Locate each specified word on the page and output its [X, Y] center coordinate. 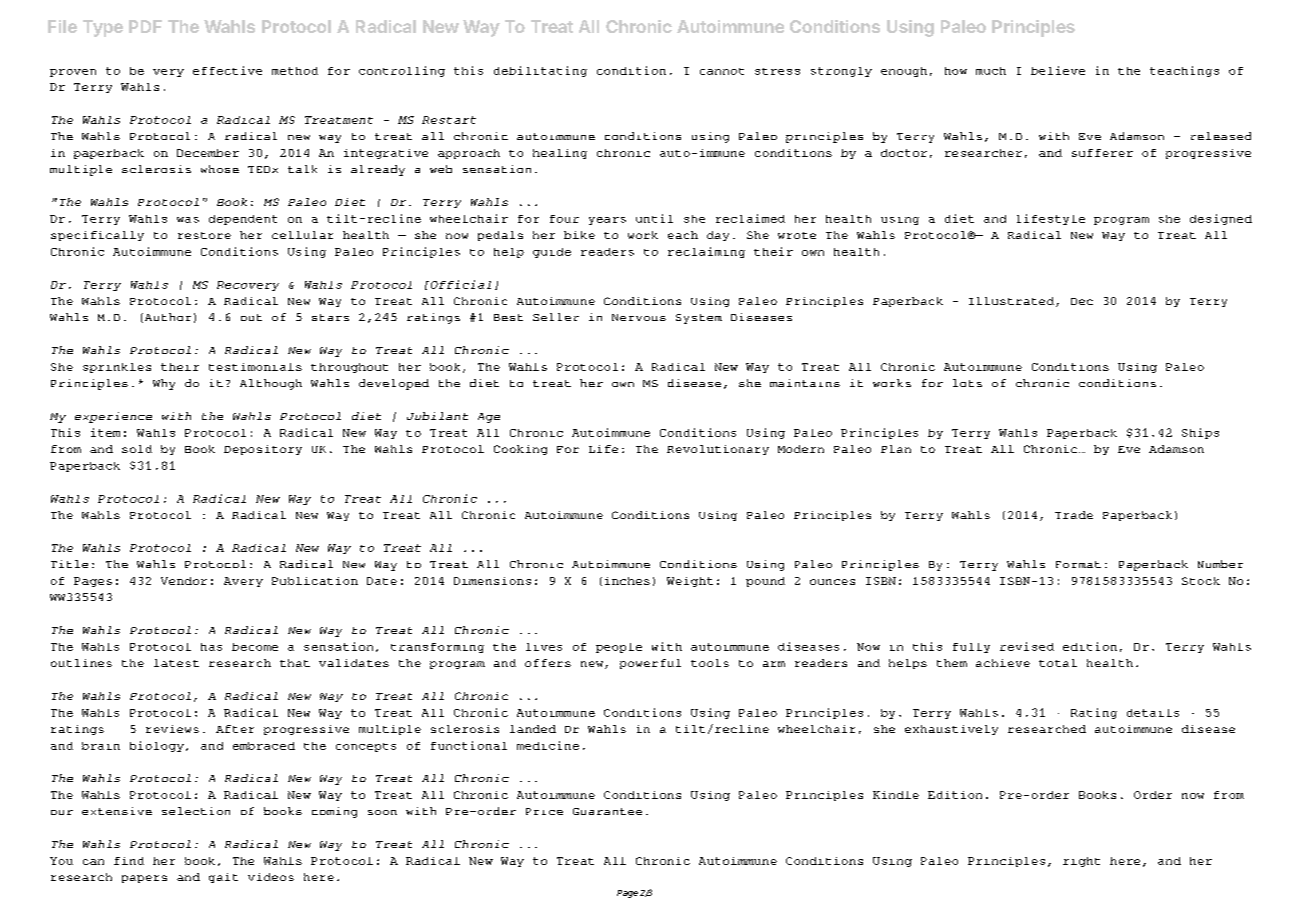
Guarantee [607, 811]
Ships [1200, 433]
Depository [263, 450]
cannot [722, 71]
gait [223, 878]
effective [227, 70]
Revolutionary [718, 450]
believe [1058, 70]
